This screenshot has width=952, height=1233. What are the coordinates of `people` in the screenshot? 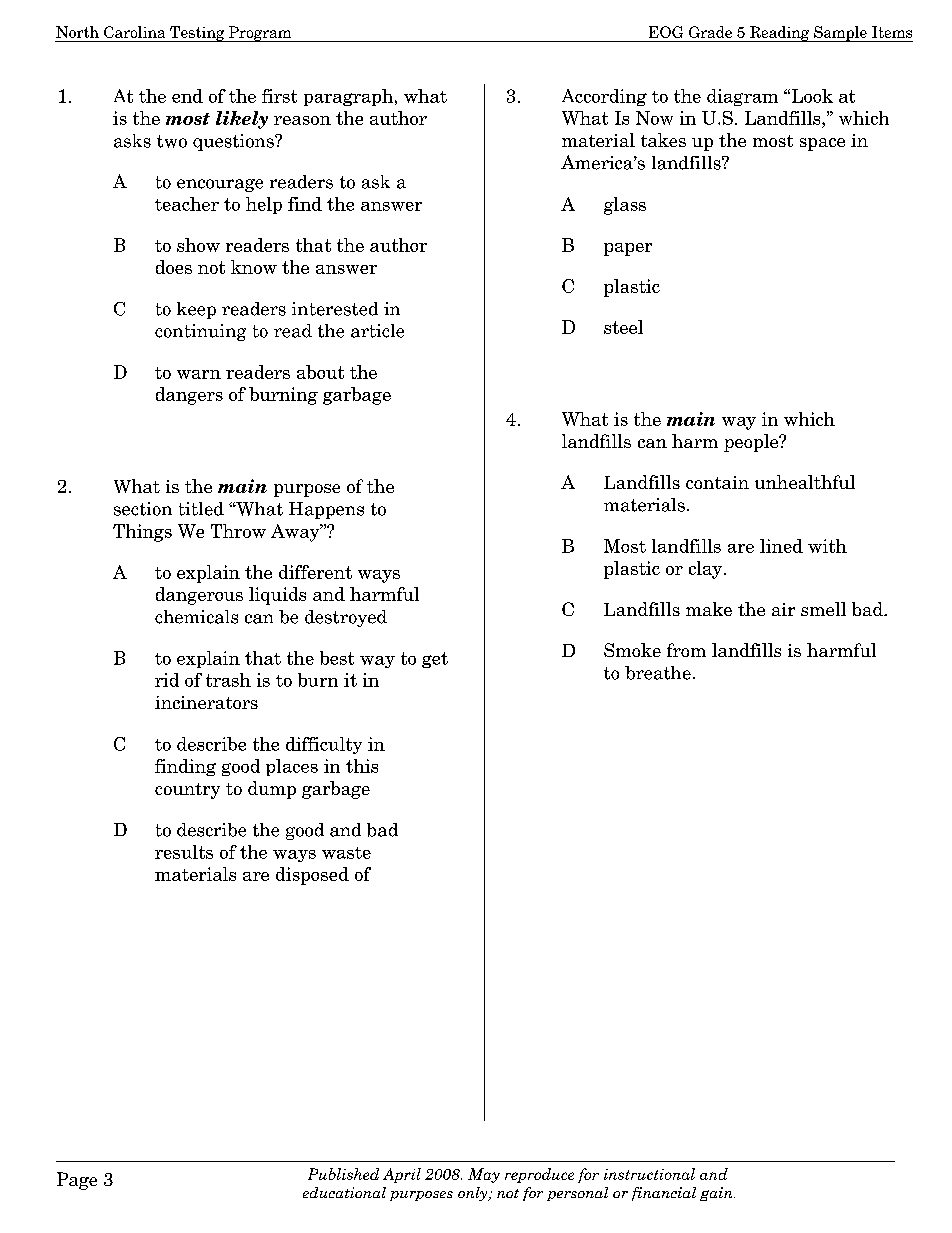 It's located at (752, 443).
